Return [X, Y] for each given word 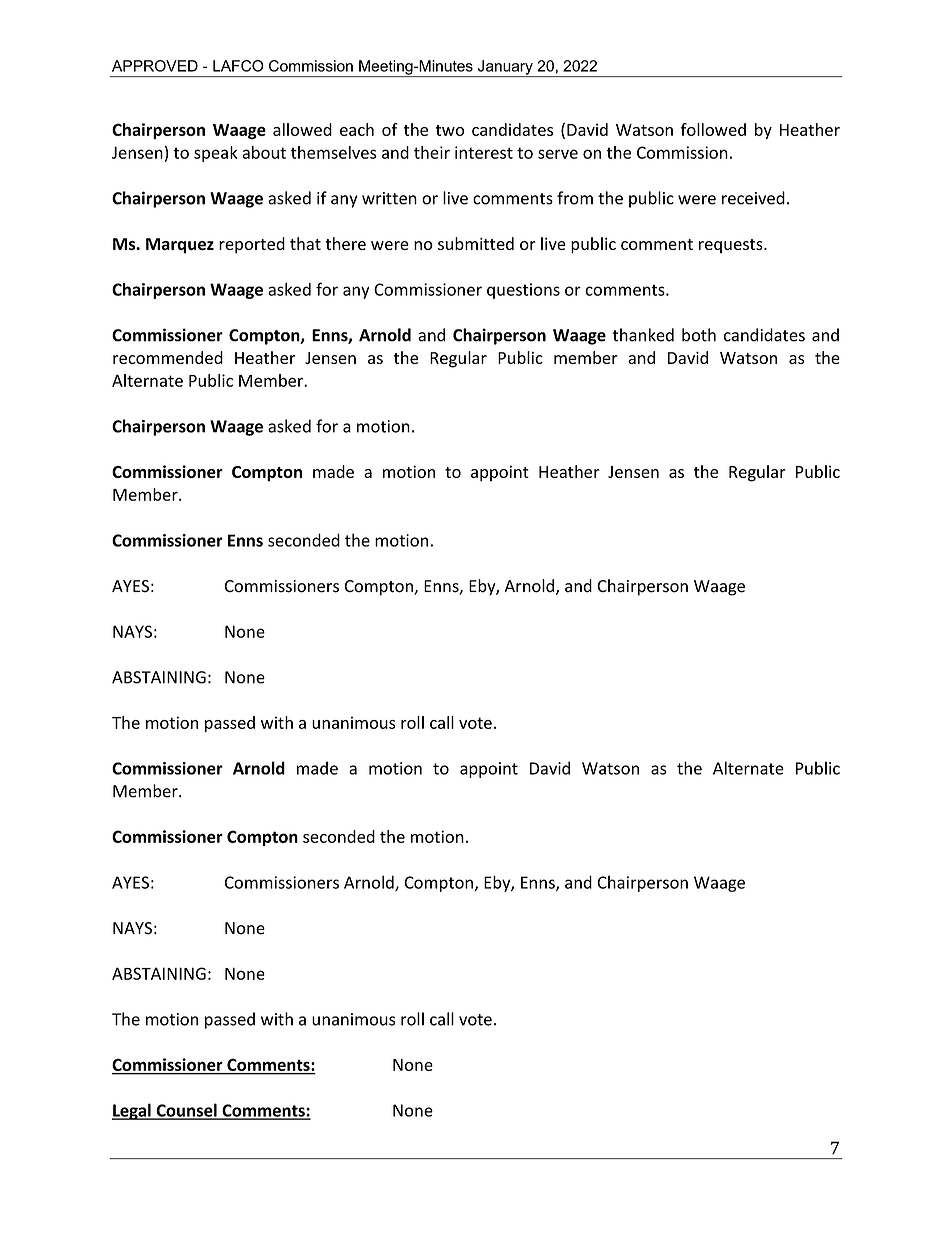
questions [523, 291]
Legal [132, 1111]
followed [713, 129]
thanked [643, 335]
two [449, 130]
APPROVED [155, 66]
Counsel [186, 1111]
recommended [168, 357]
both [699, 335]
